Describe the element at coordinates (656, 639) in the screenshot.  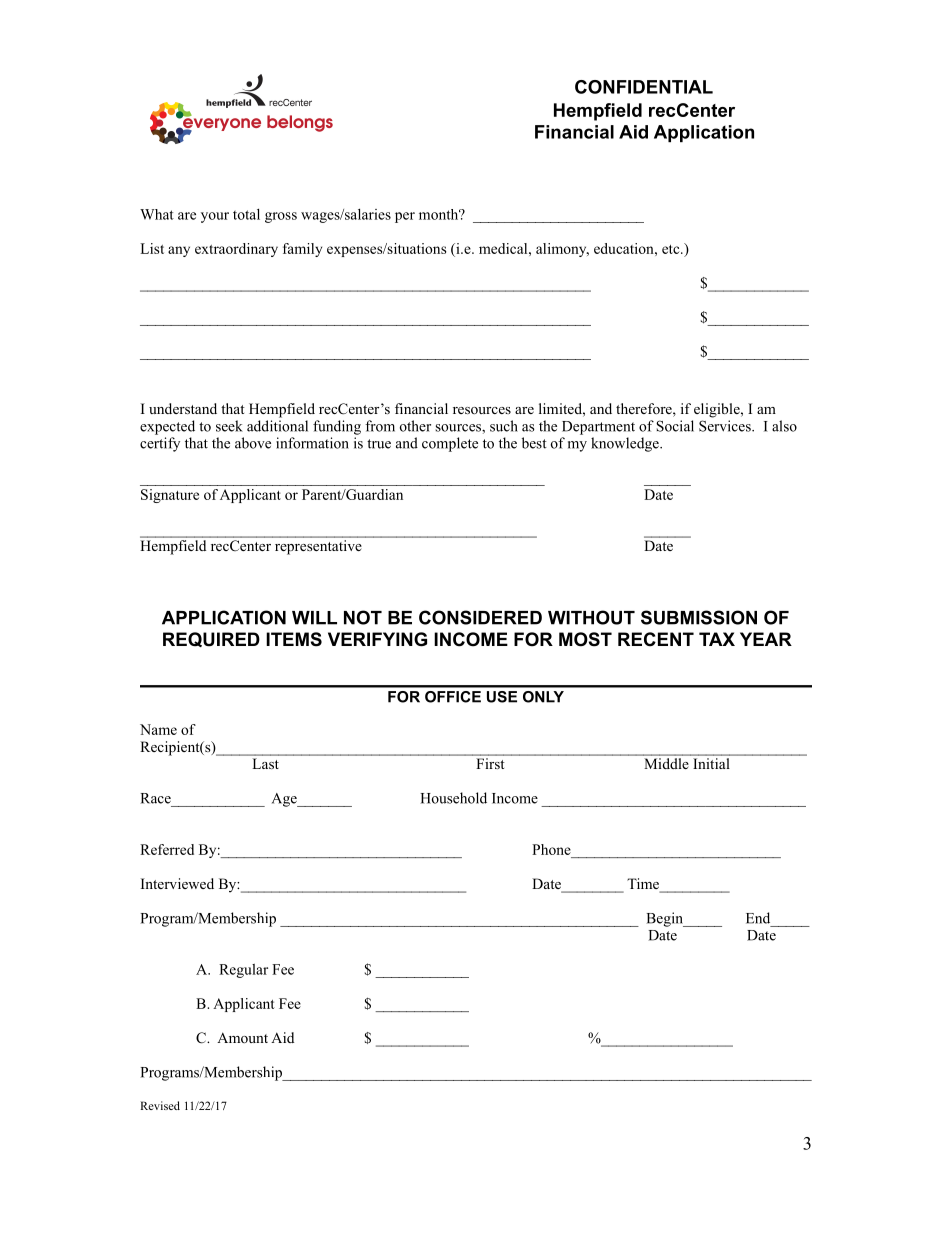
I see `RECENT` at that location.
